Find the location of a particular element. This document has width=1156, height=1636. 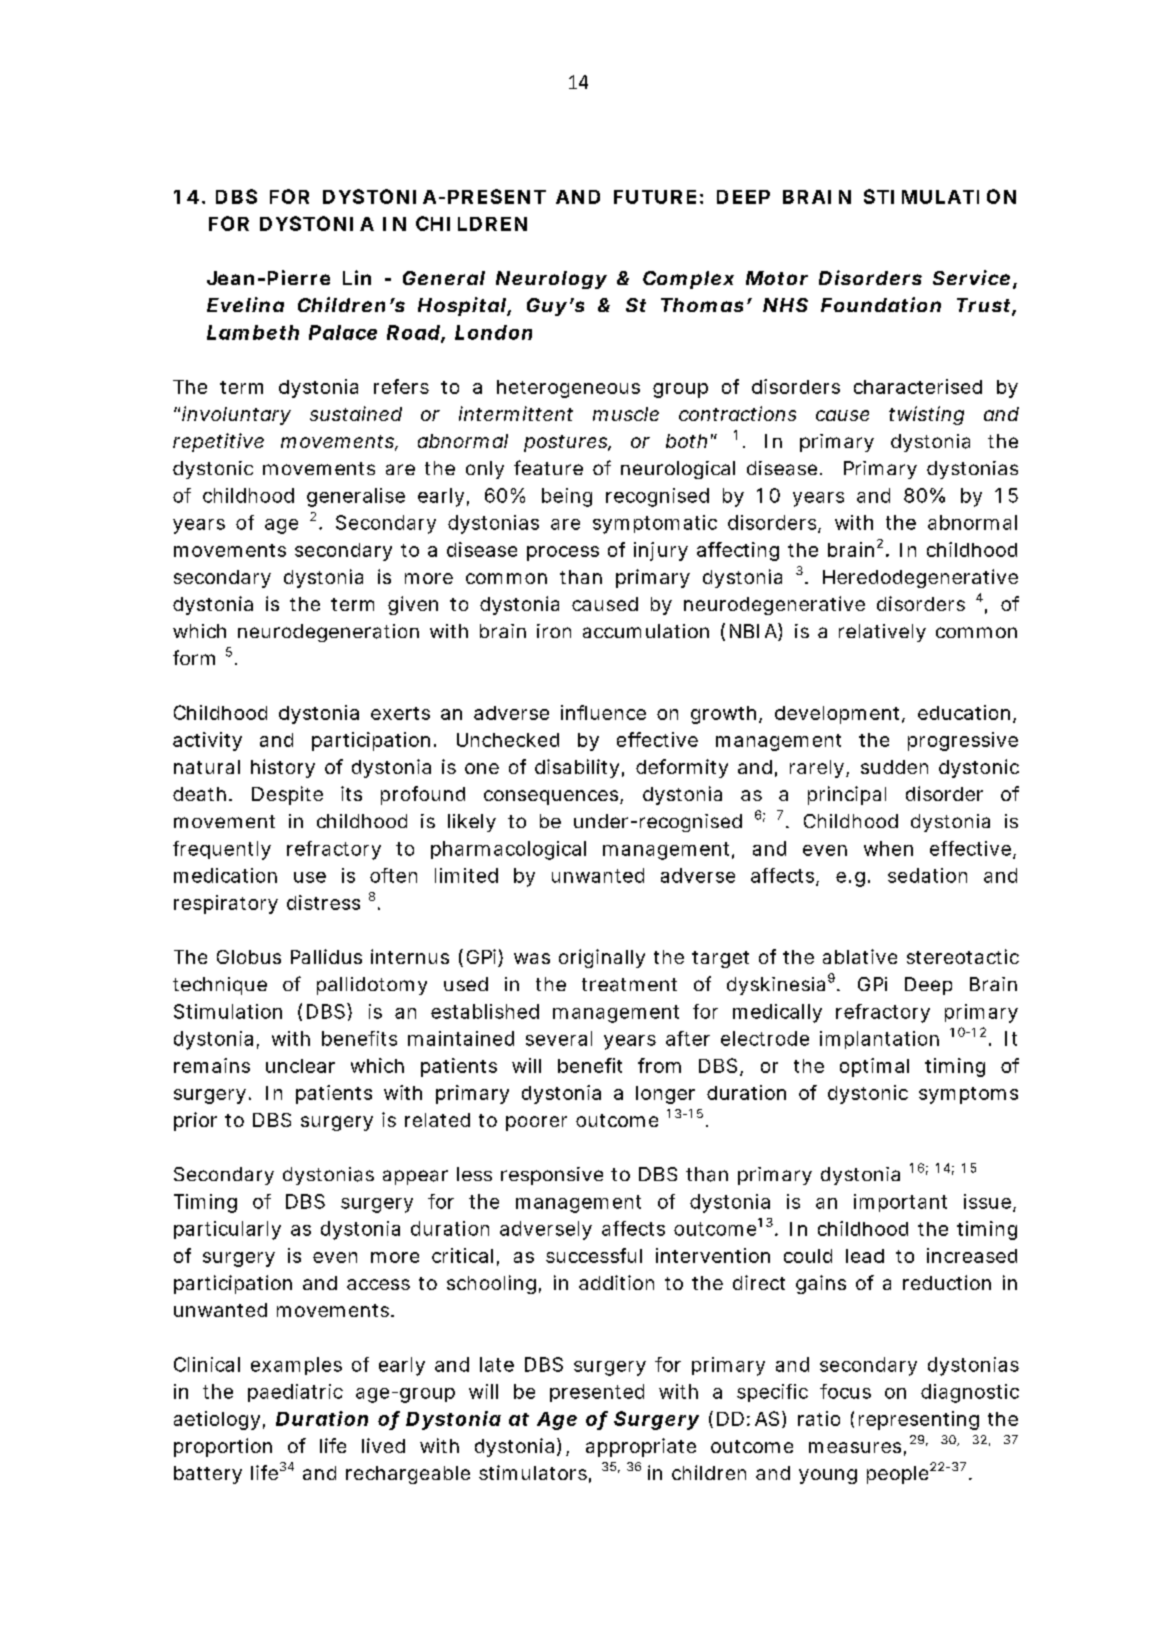

sustained is located at coordinates (356, 413).
